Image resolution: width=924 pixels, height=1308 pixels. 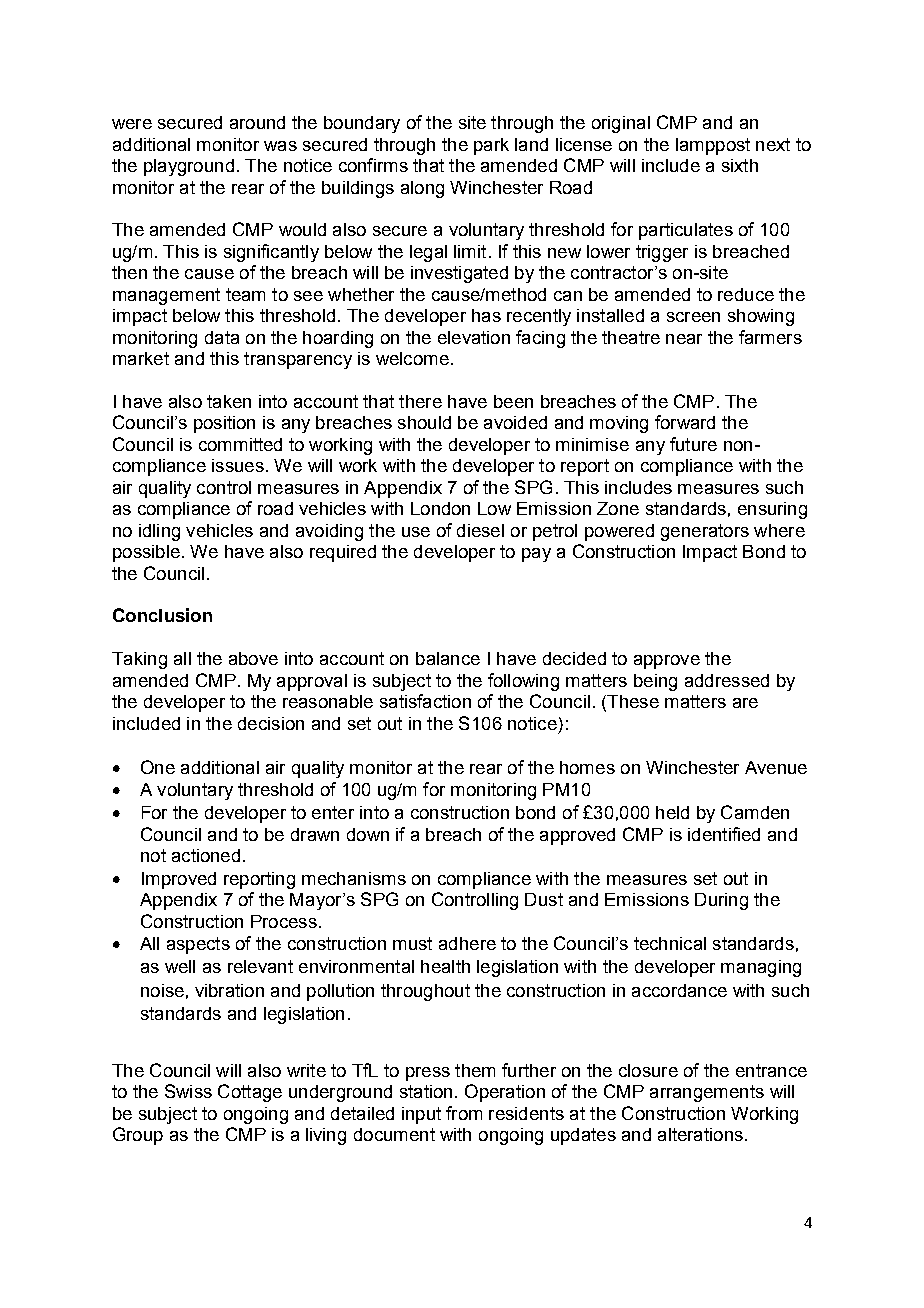 What do you see at coordinates (188, 1091) in the screenshot?
I see `Swiss` at bounding box center [188, 1091].
